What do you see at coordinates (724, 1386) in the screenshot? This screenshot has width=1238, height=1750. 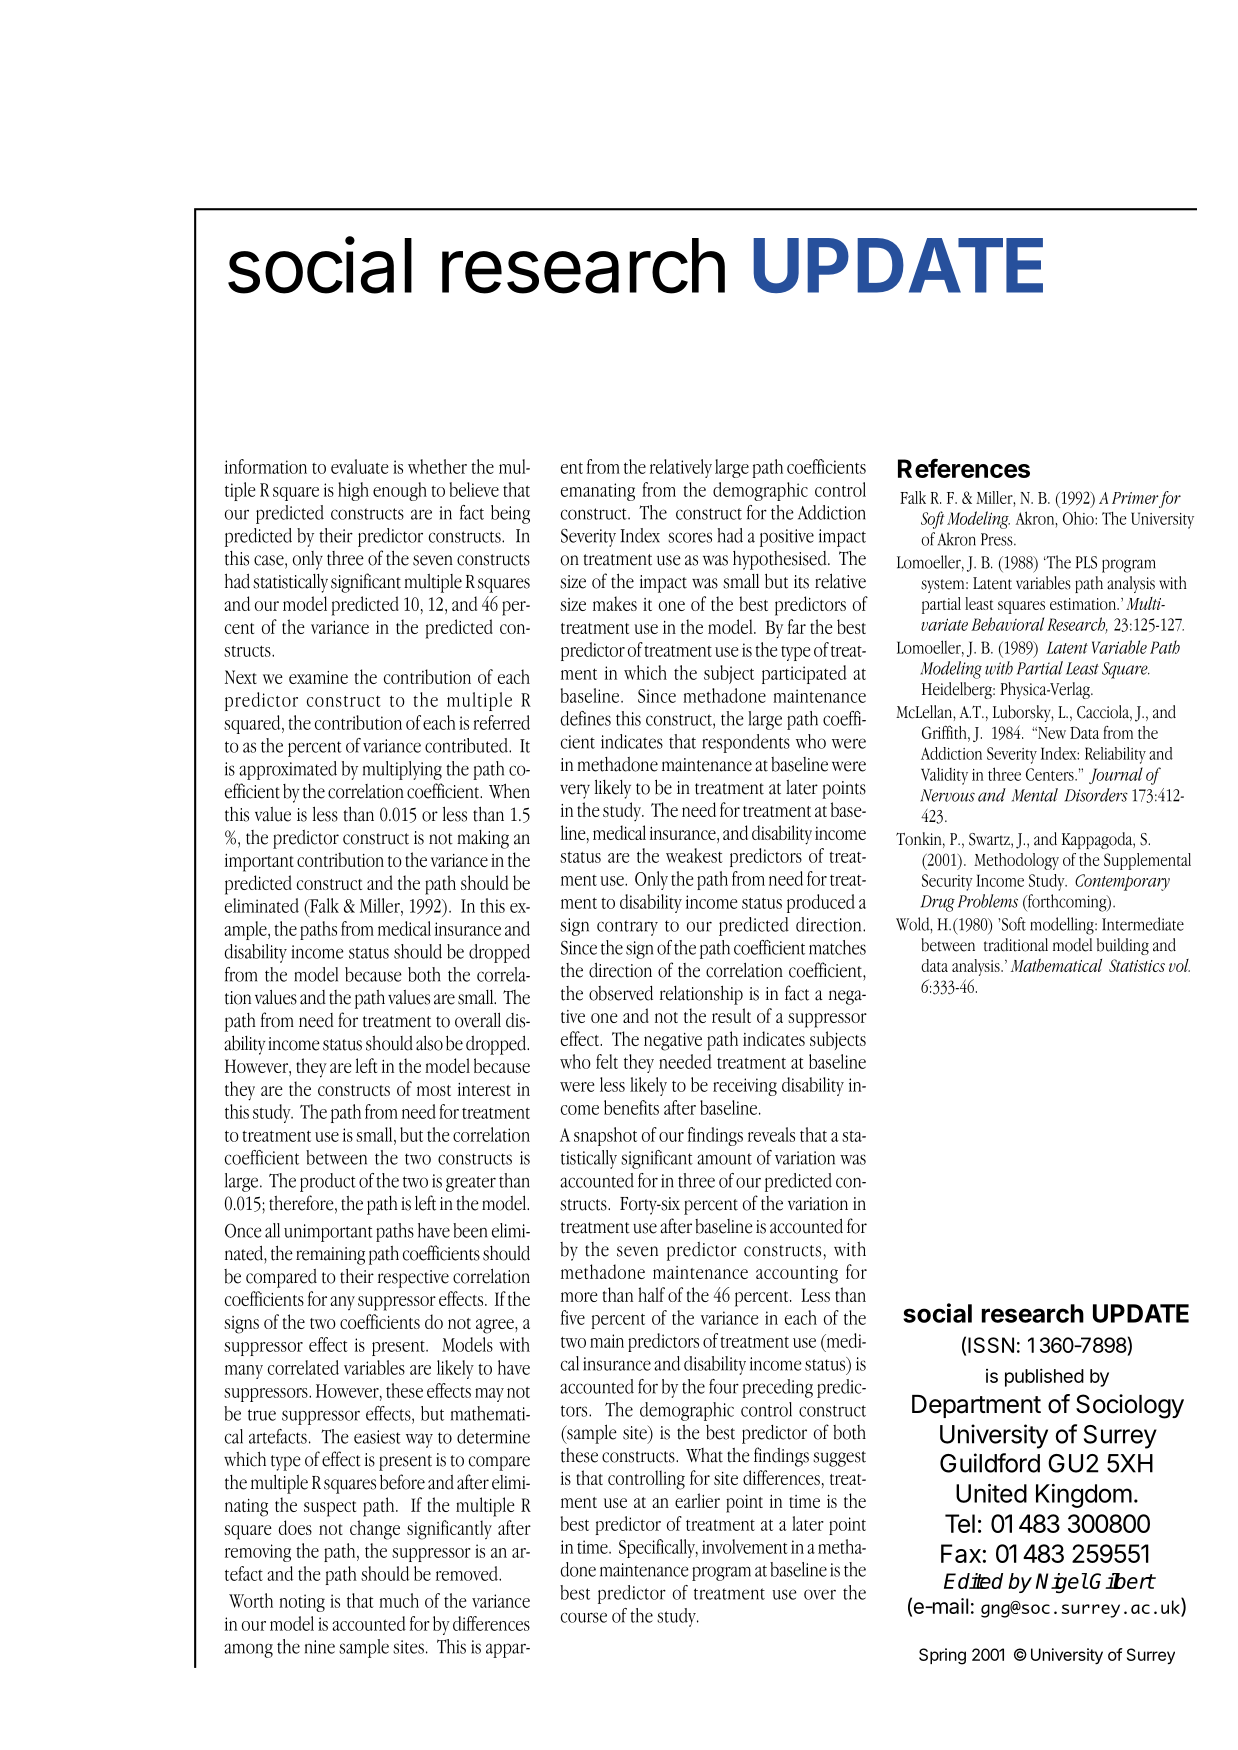 I see `four` at bounding box center [724, 1386].
